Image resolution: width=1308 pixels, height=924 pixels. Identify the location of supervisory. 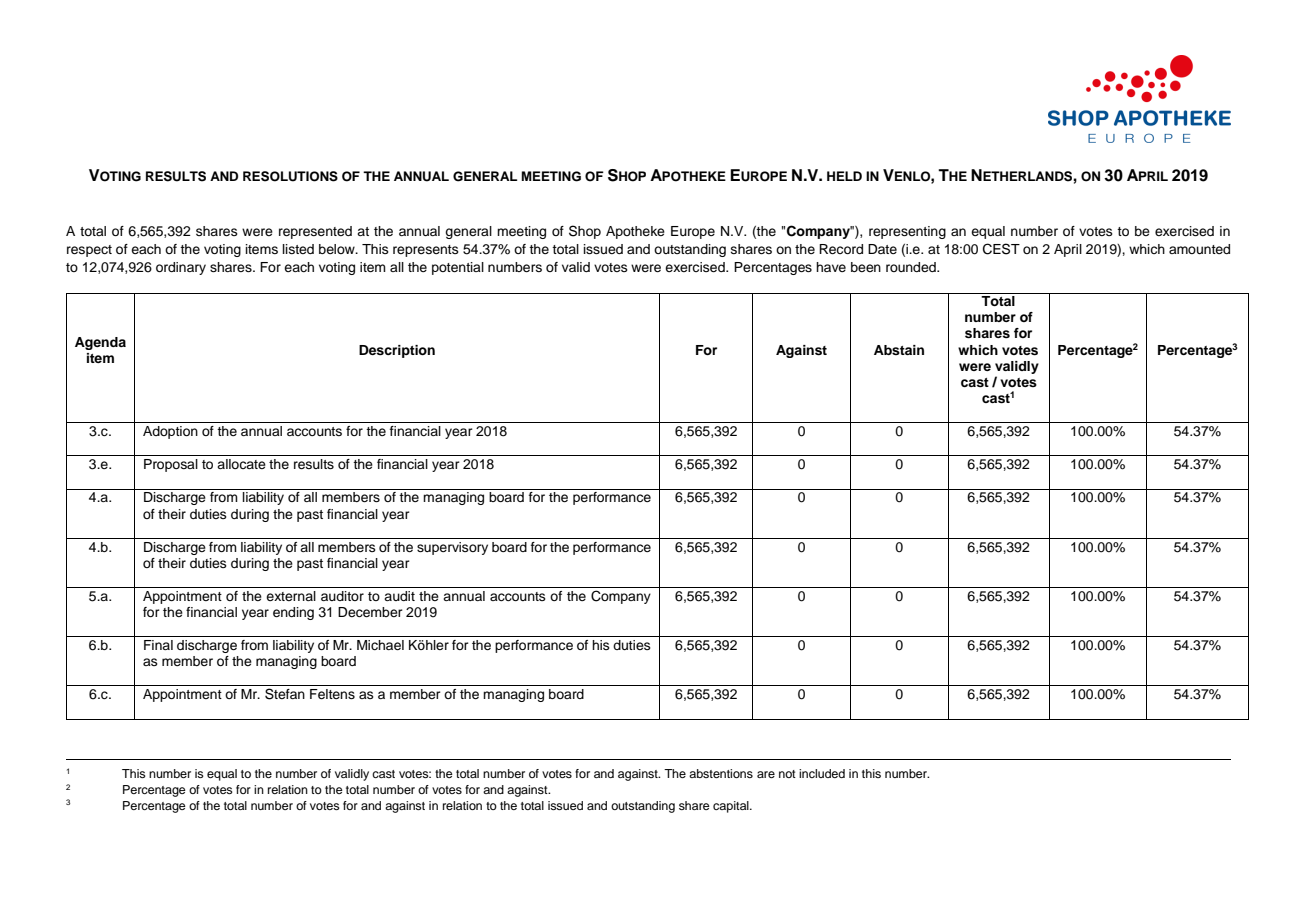
(452, 548).
